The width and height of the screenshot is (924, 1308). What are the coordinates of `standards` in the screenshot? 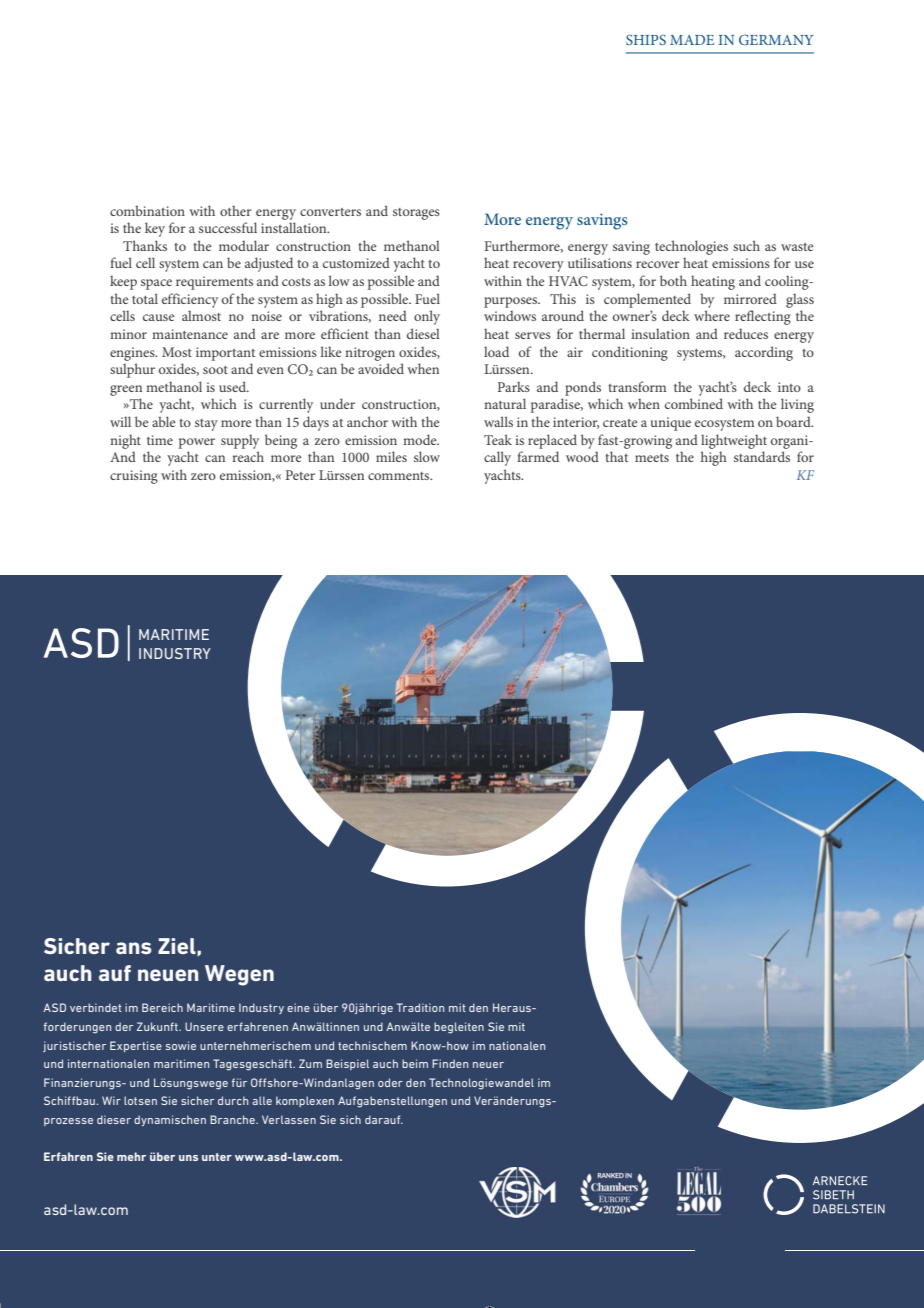 It's located at (762, 456).
